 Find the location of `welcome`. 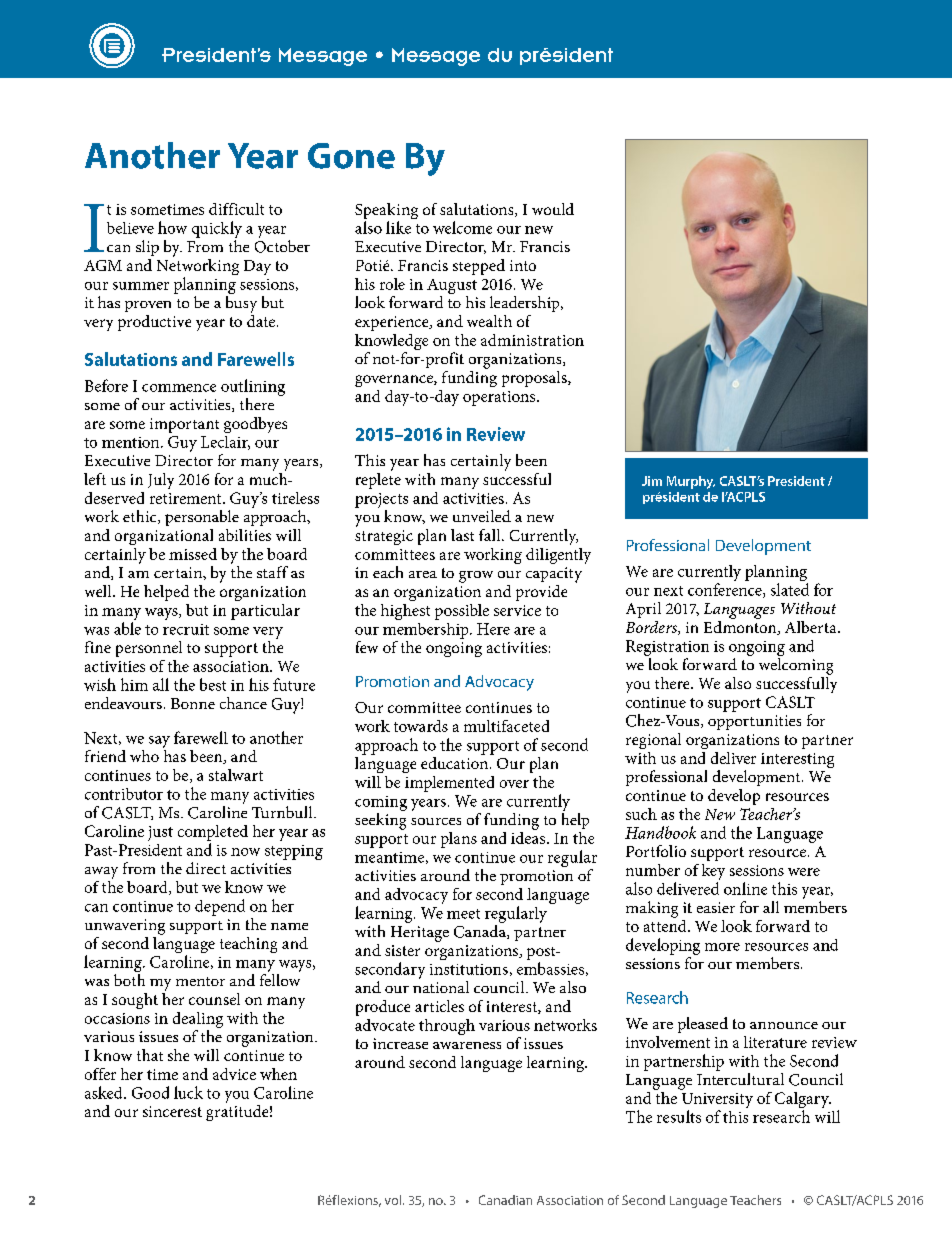

welcome is located at coordinates (462, 227).
